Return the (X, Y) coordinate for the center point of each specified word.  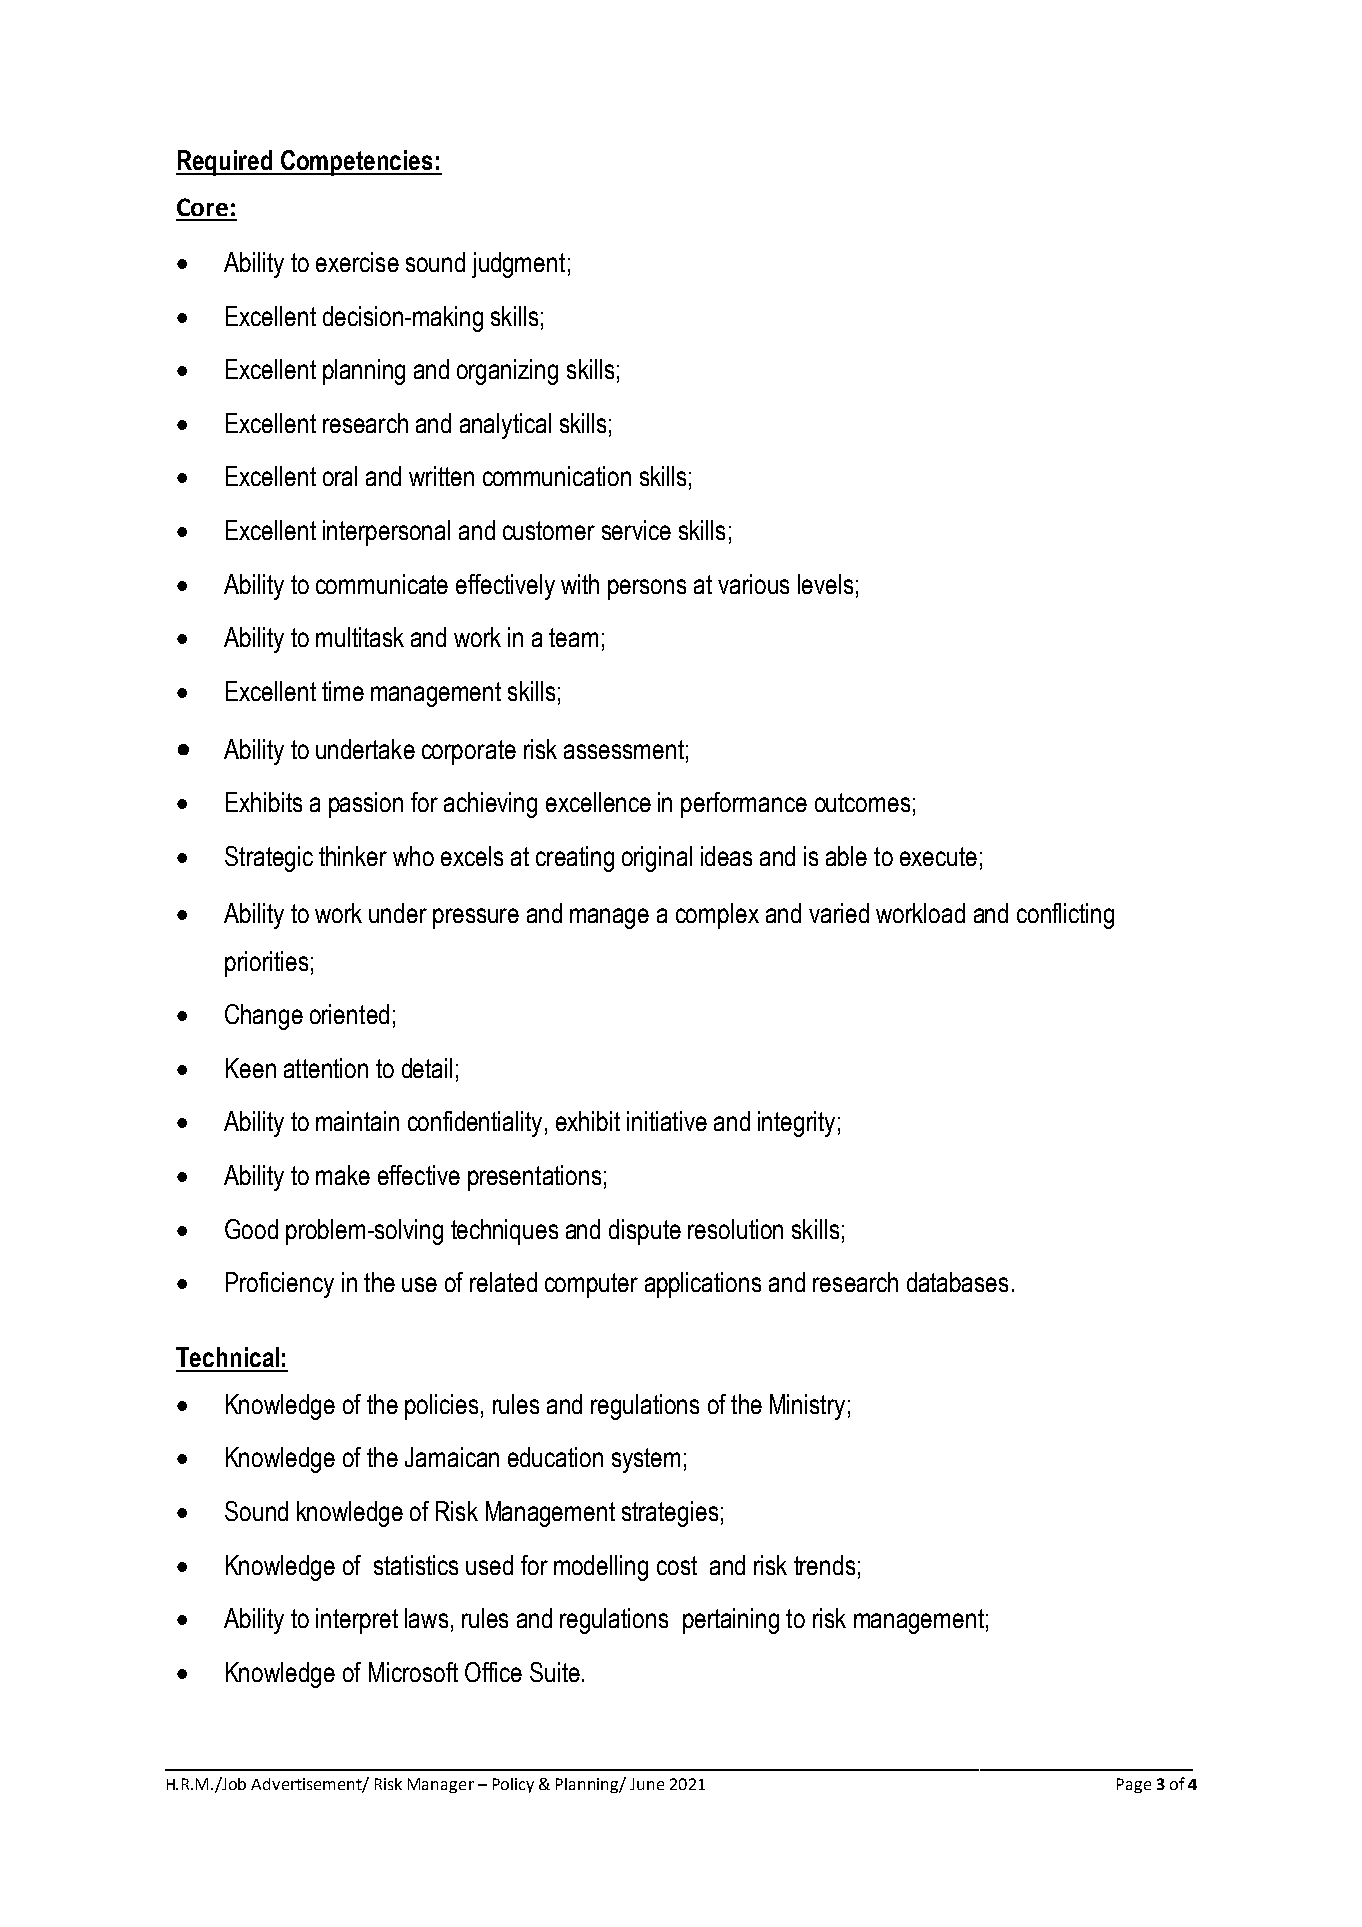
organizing (507, 372)
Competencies (357, 163)
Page (1134, 1785)
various (753, 584)
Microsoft (413, 1672)
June (647, 1784)
